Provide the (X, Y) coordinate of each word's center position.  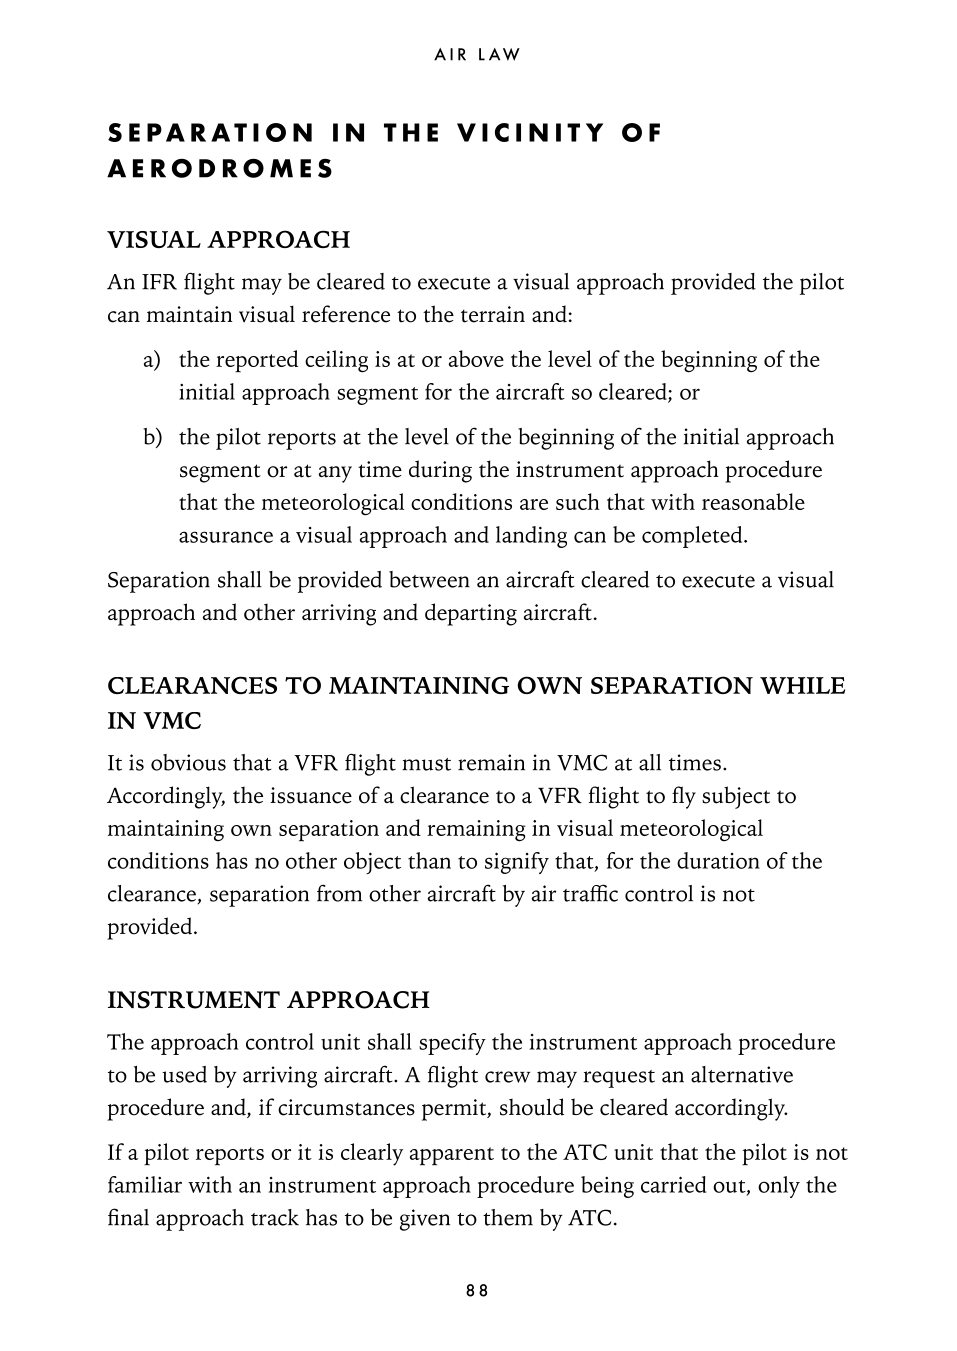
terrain (493, 314)
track (275, 1217)
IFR (159, 282)
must (426, 764)
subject (736, 797)
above (476, 358)
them (508, 1217)
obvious (188, 762)
